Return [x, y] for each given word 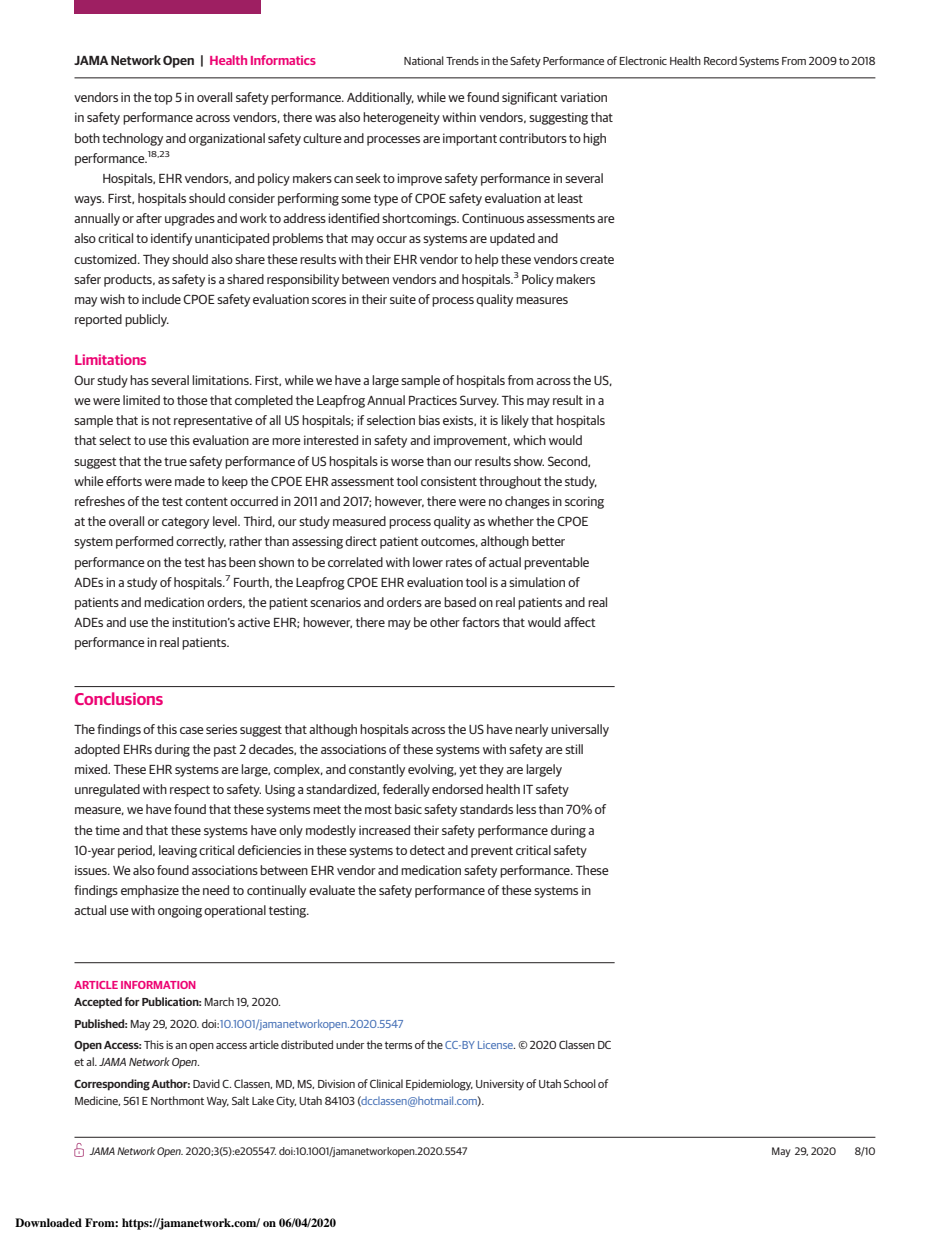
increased [384, 830]
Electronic [643, 60]
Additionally [380, 98]
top [163, 99]
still [574, 749]
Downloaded [48, 1222]
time [107, 830]
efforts [124, 481]
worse [407, 462]
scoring [584, 502]
